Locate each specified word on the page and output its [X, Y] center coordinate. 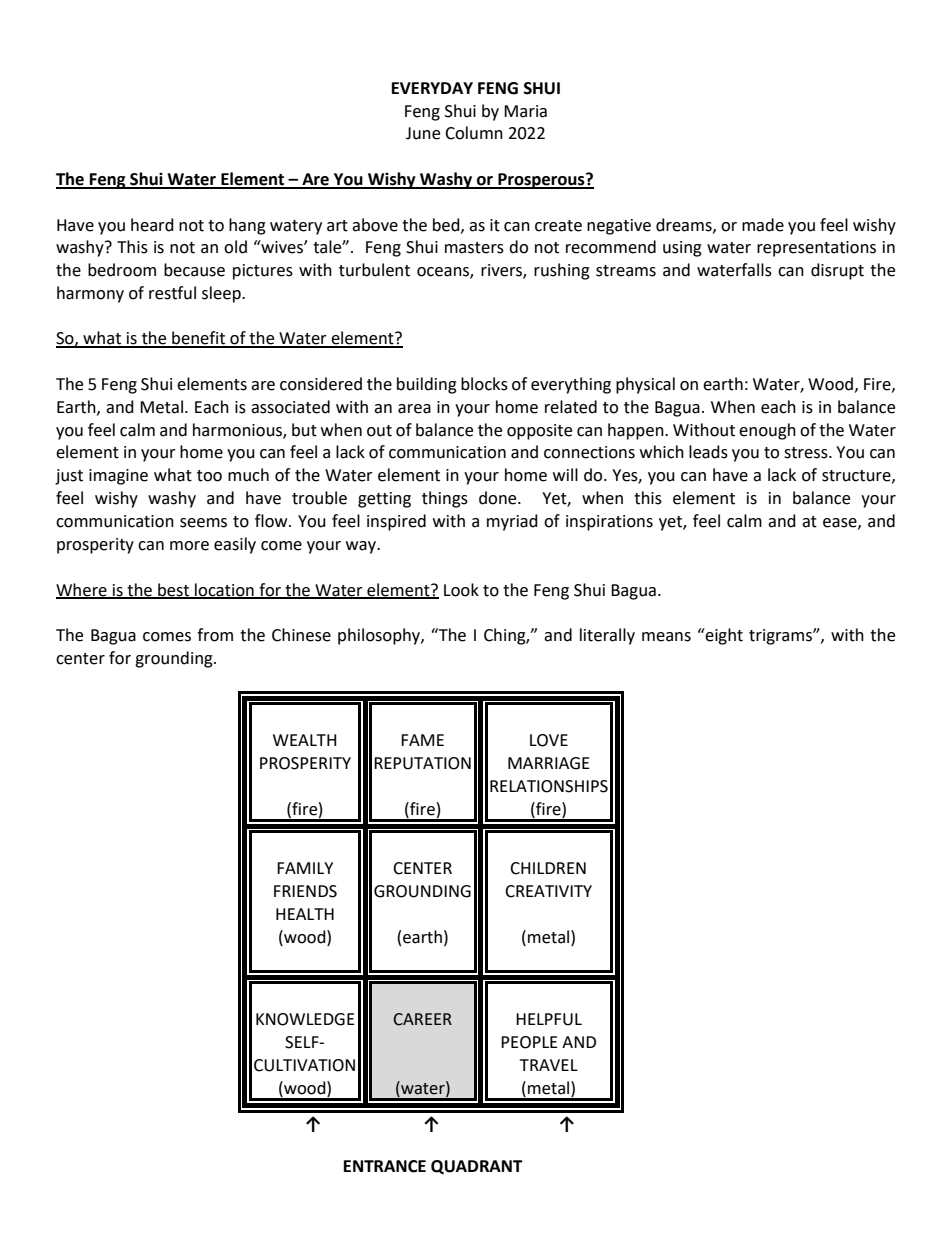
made [763, 225]
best [174, 590]
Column [474, 133]
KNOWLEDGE [305, 1019]
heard [152, 225]
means [666, 637]
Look [461, 590]
